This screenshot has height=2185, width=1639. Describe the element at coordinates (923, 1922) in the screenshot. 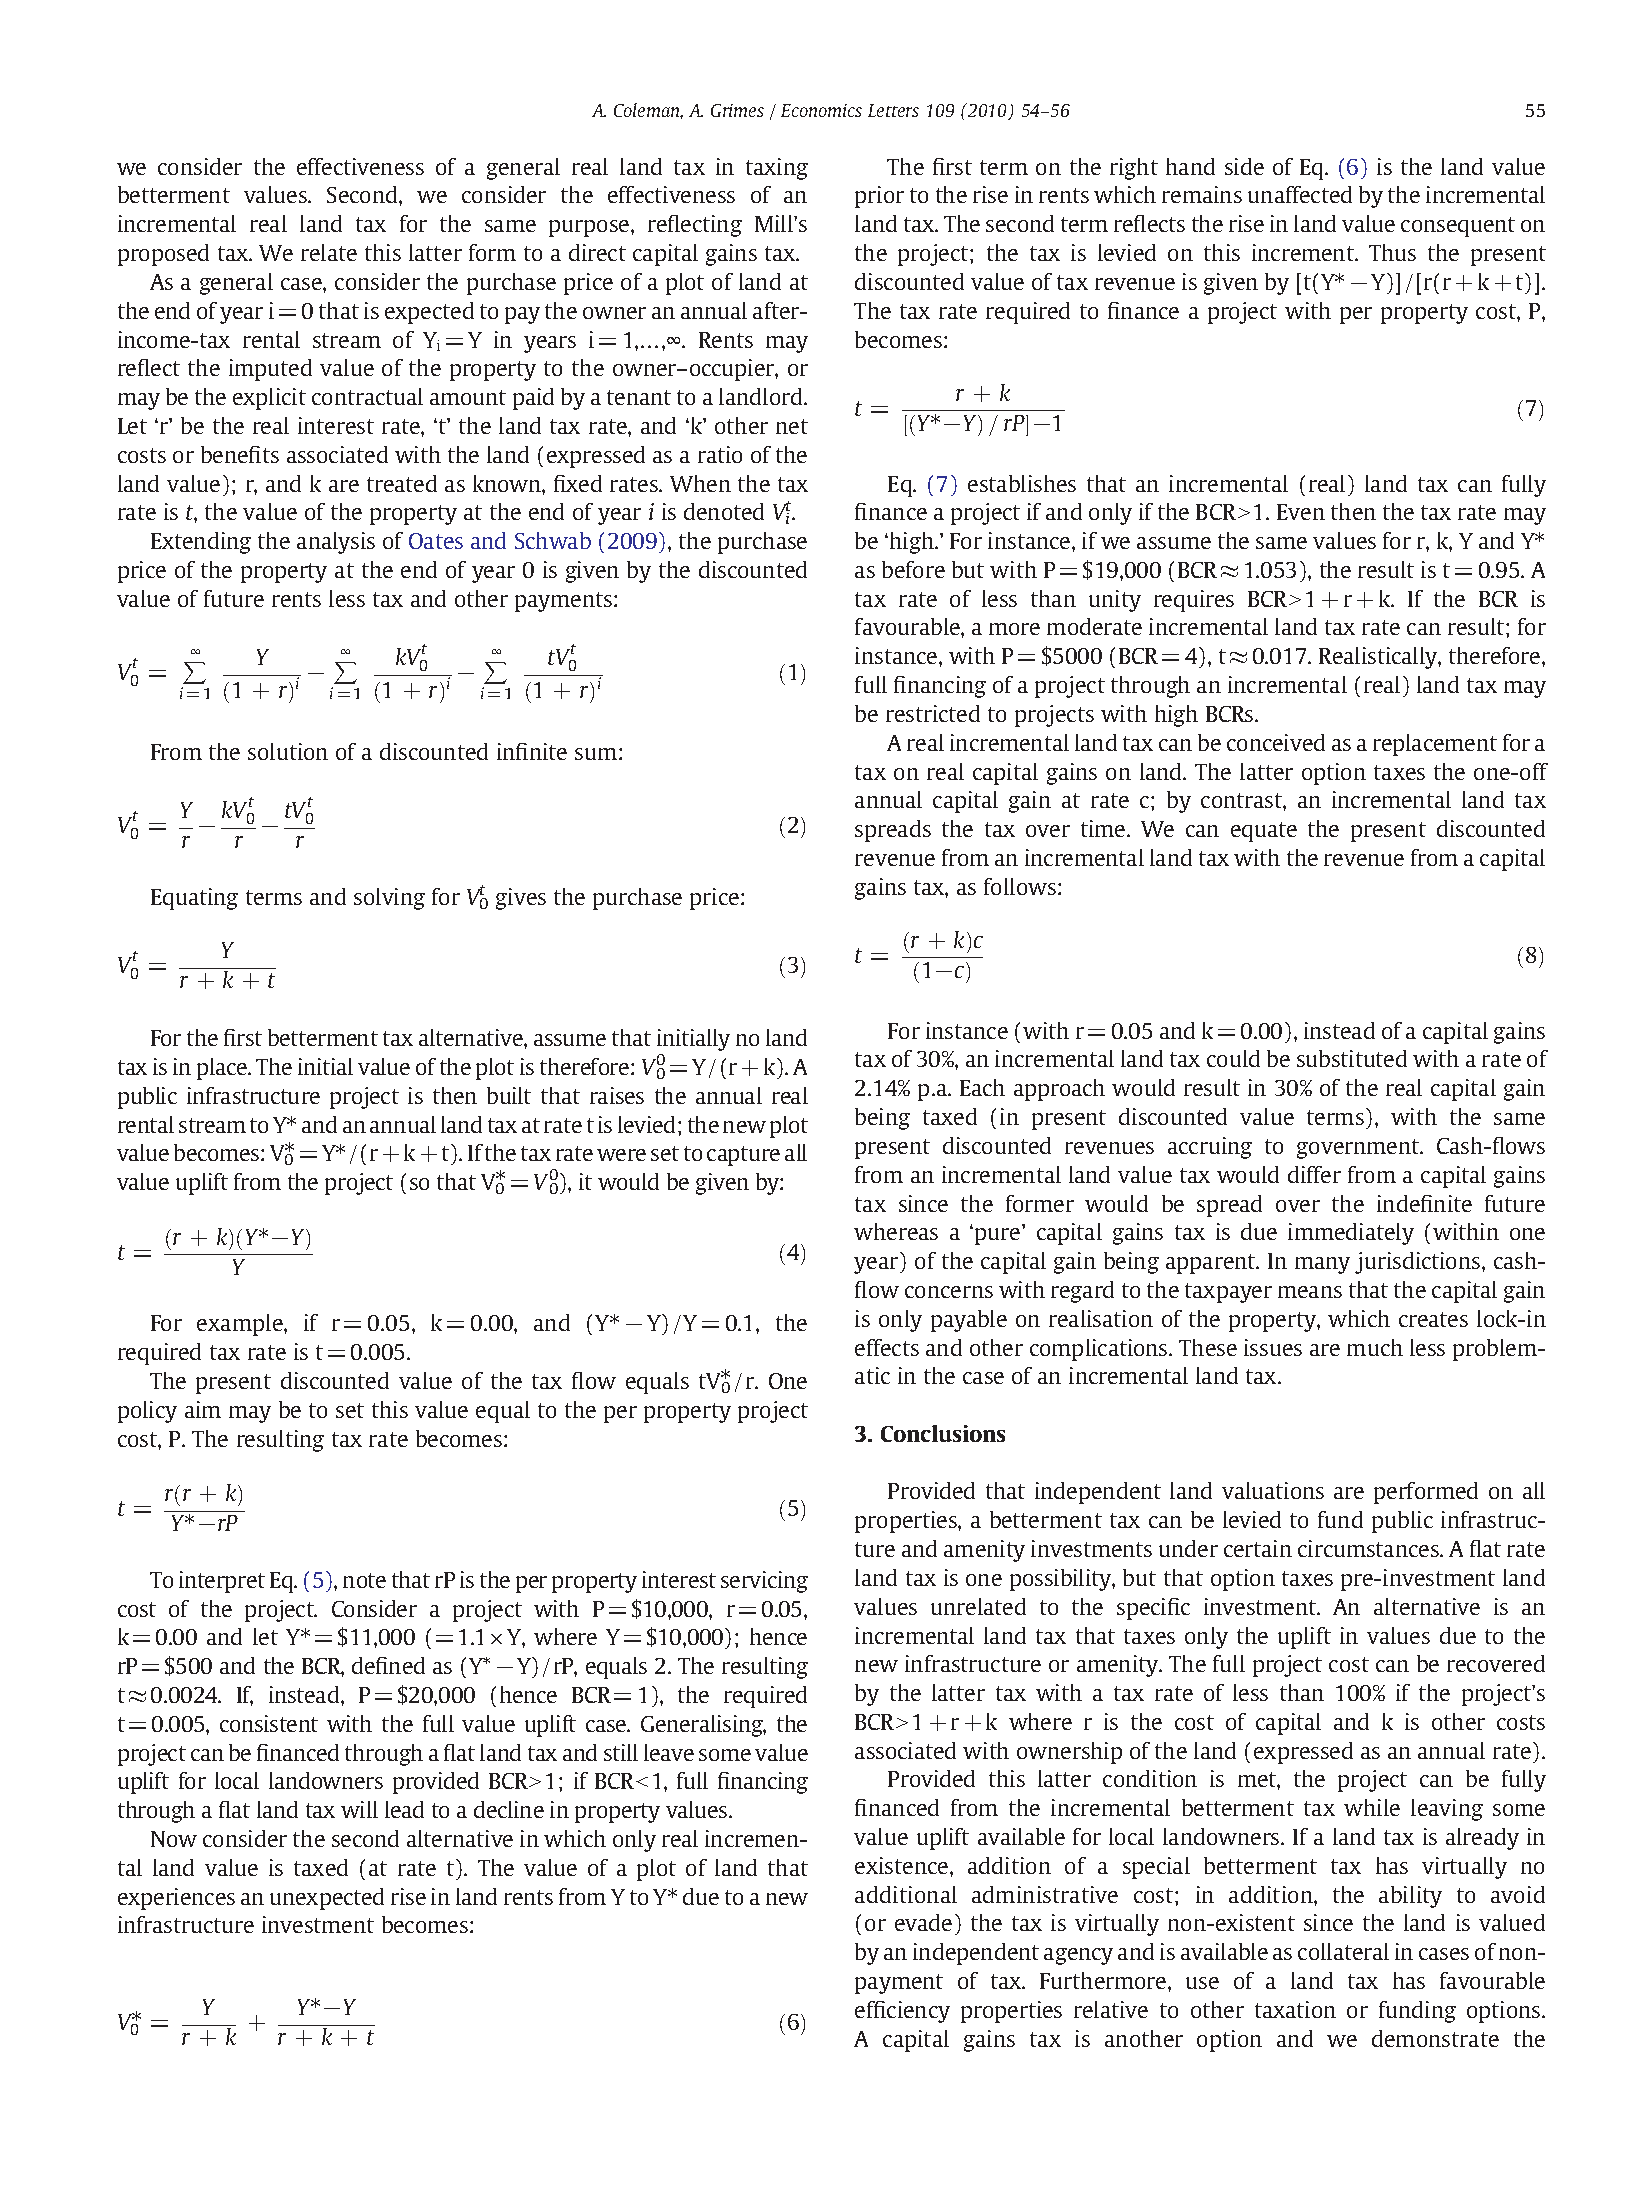

I see `evade` at that location.
